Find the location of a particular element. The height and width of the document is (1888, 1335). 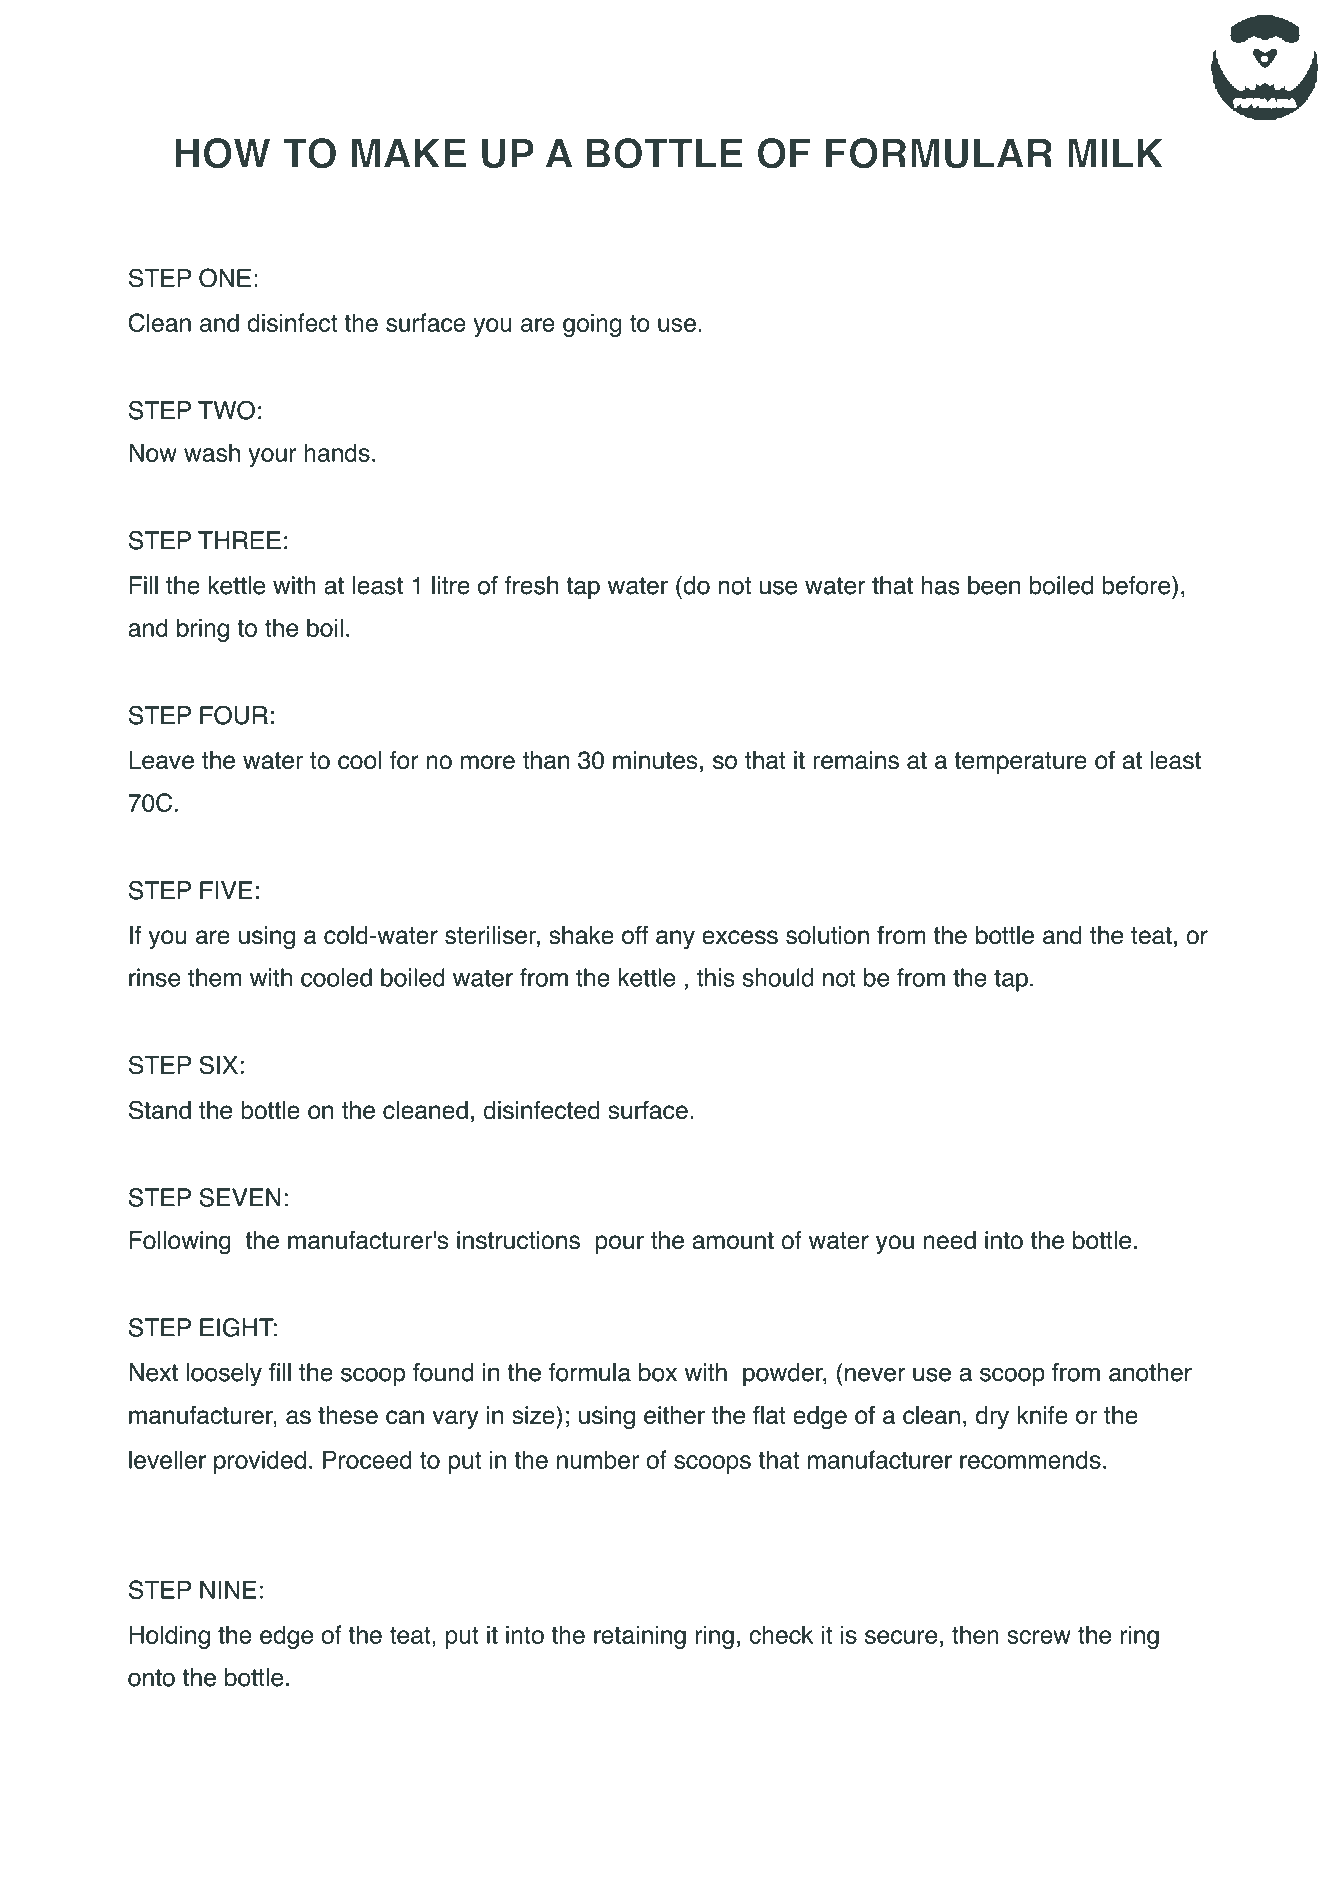

need is located at coordinates (950, 1240).
